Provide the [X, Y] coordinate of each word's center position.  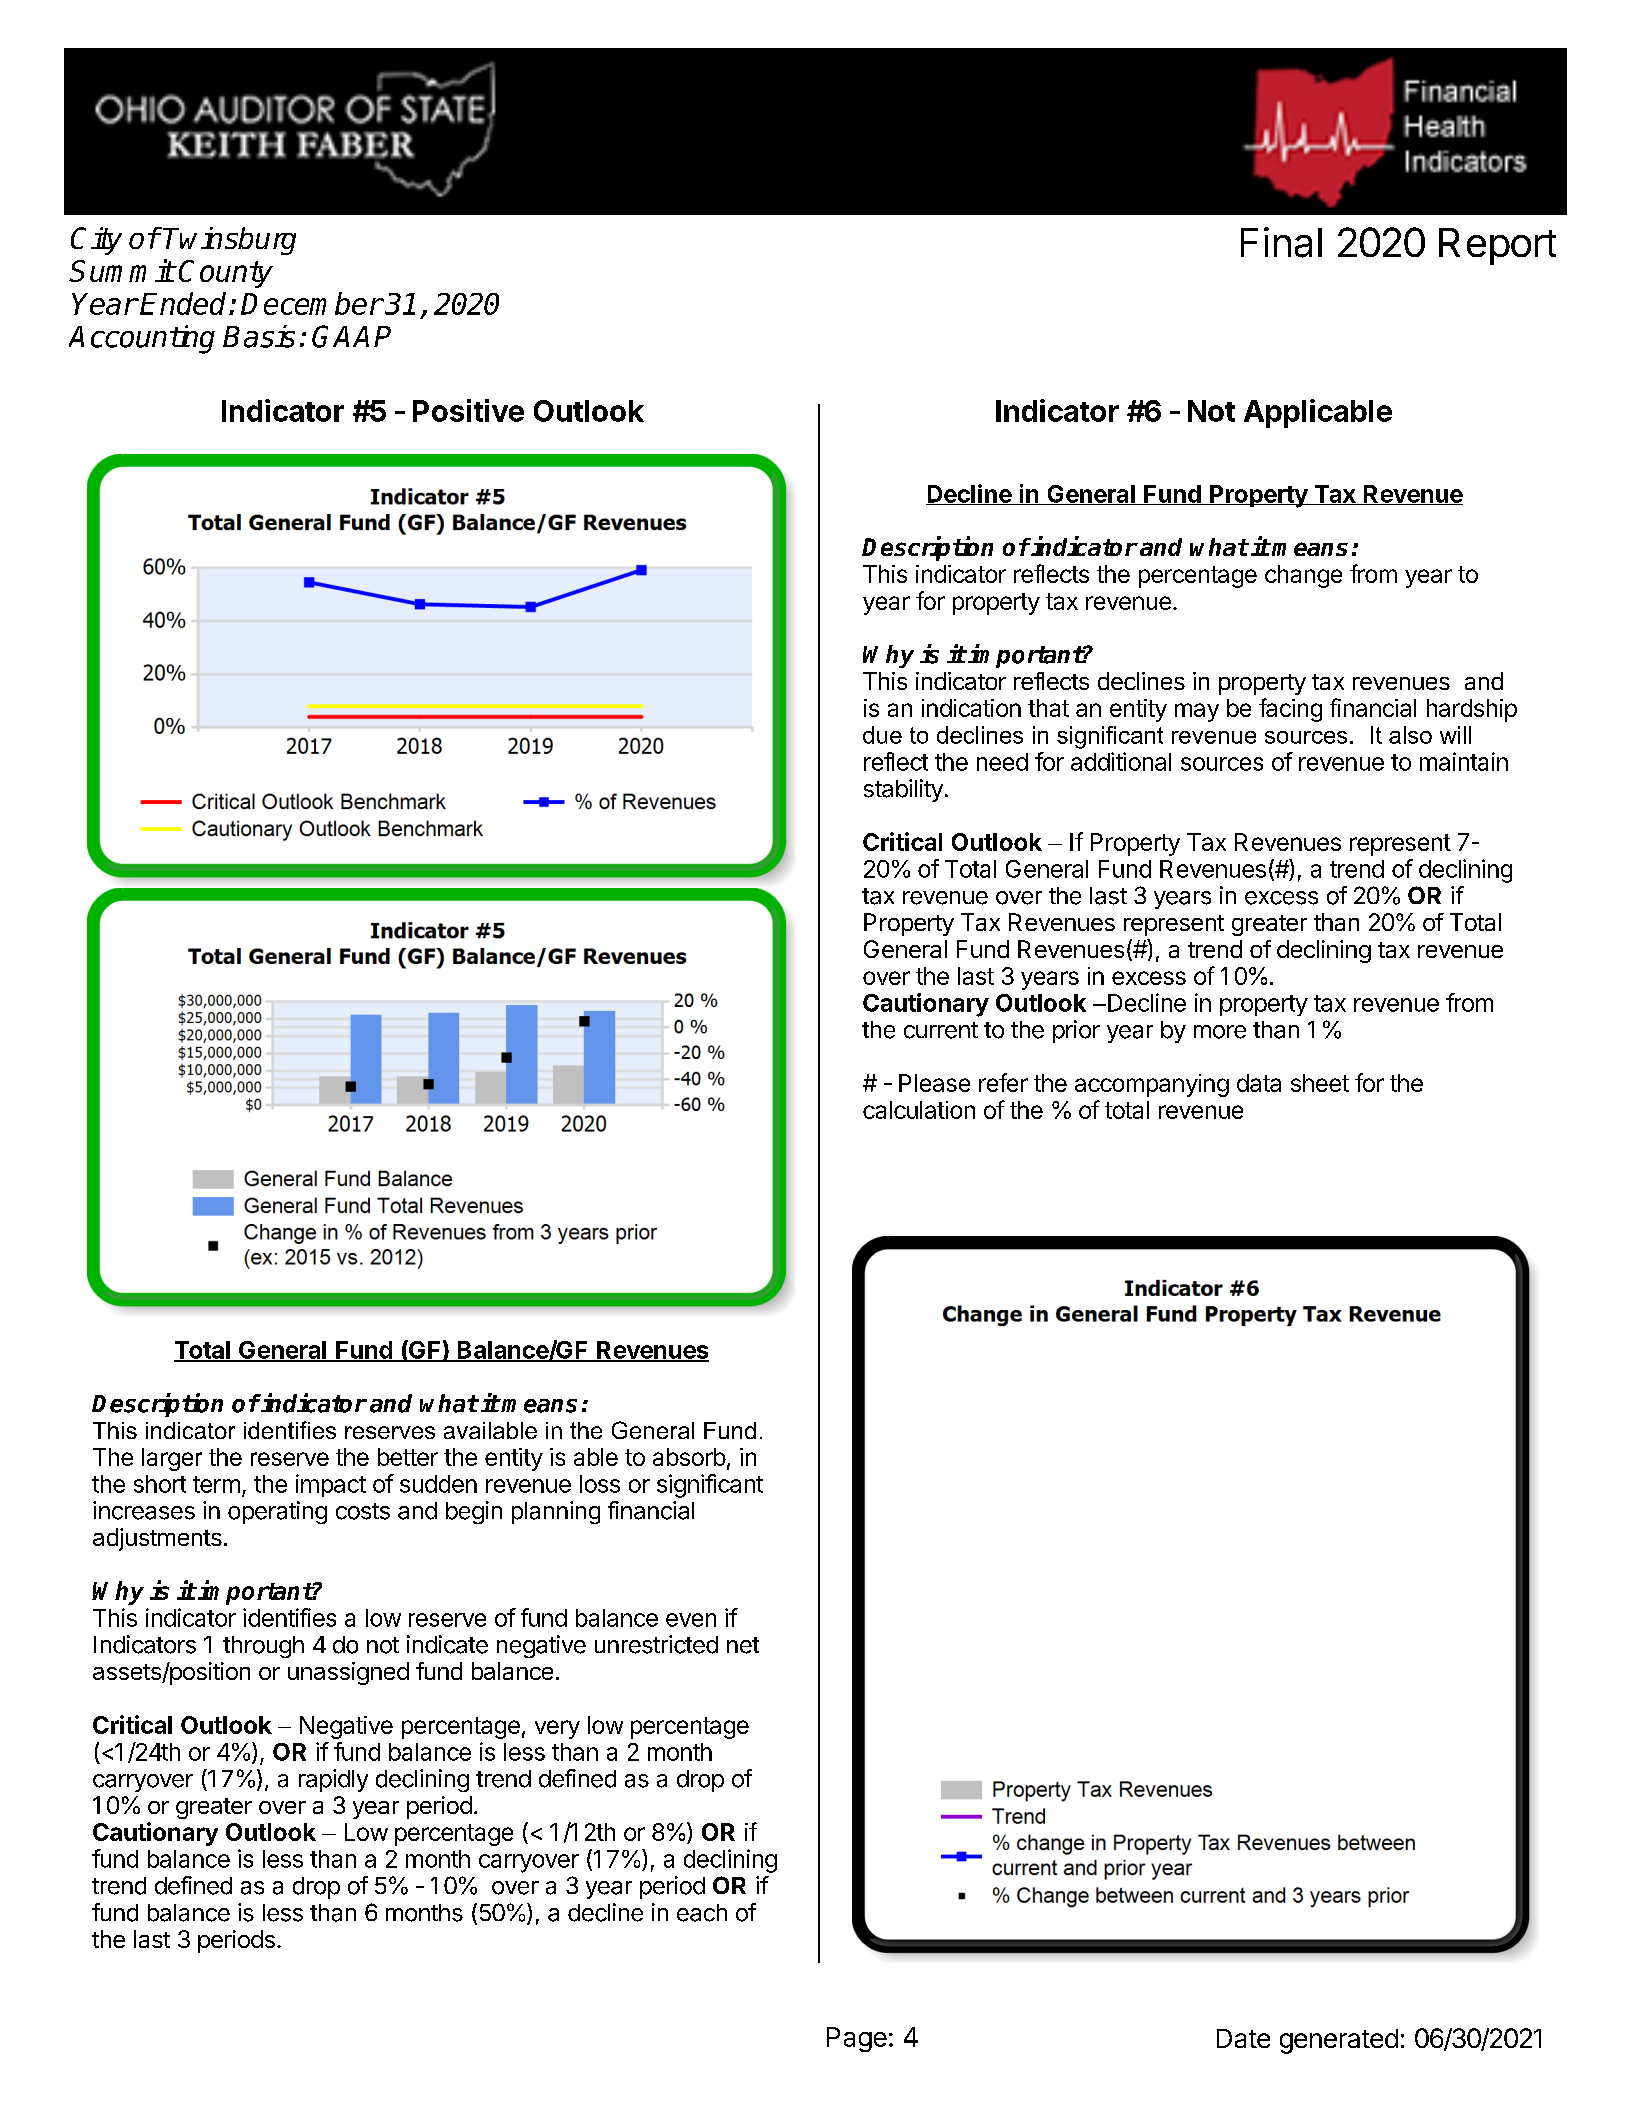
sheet [1320, 1083]
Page [857, 2039]
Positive [468, 410]
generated [1339, 2041]
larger [172, 1459]
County [226, 274]
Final [1281, 242]
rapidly [333, 1780]
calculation [919, 1110]
